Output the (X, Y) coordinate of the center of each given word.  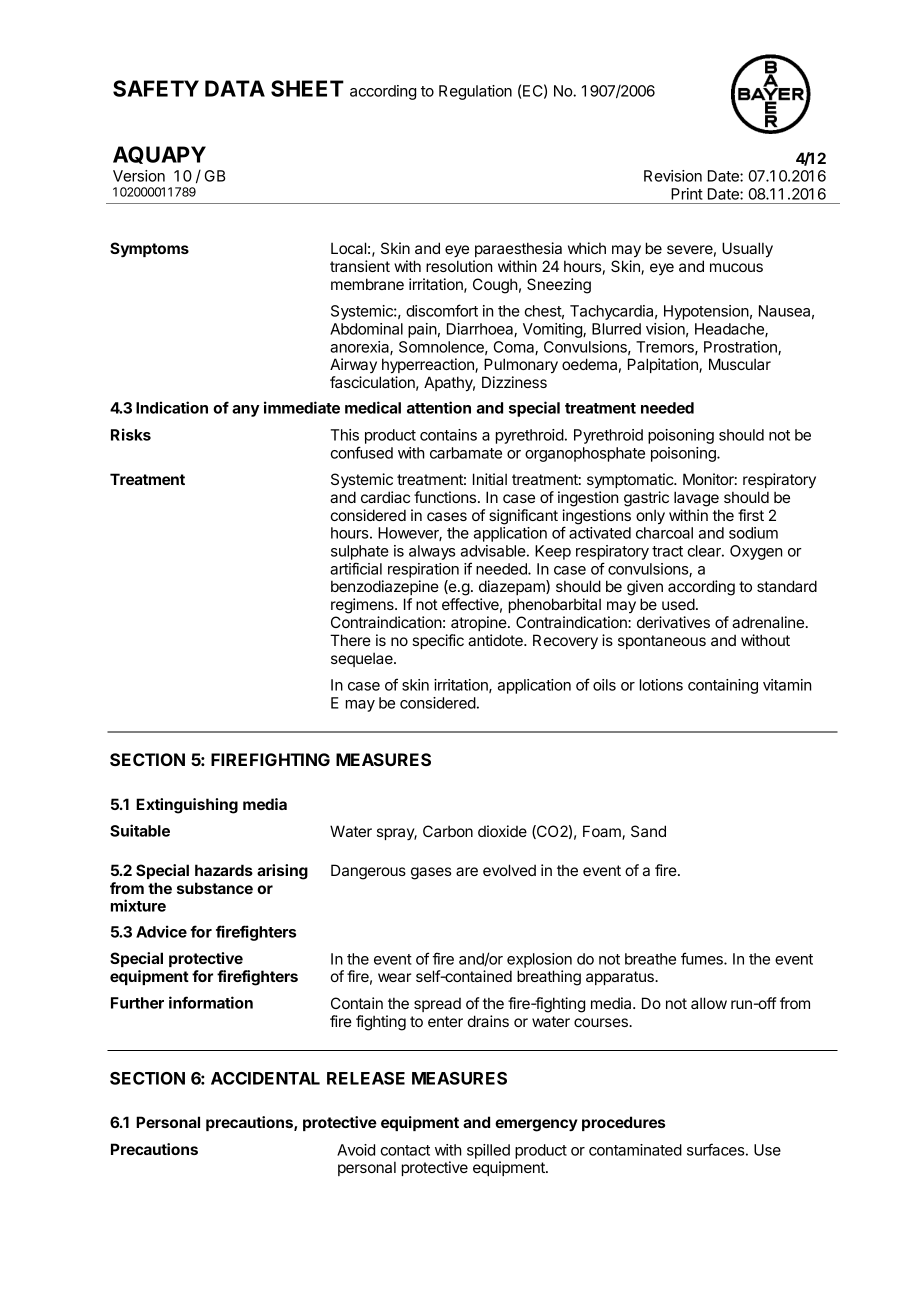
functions (446, 497)
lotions (661, 685)
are (467, 871)
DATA (235, 88)
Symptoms (149, 250)
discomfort (442, 310)
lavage (696, 499)
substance (215, 888)
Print (687, 194)
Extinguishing (187, 806)
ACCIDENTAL (265, 1078)
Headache (730, 330)
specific (438, 641)
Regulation (475, 92)
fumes (703, 958)
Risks (131, 434)
